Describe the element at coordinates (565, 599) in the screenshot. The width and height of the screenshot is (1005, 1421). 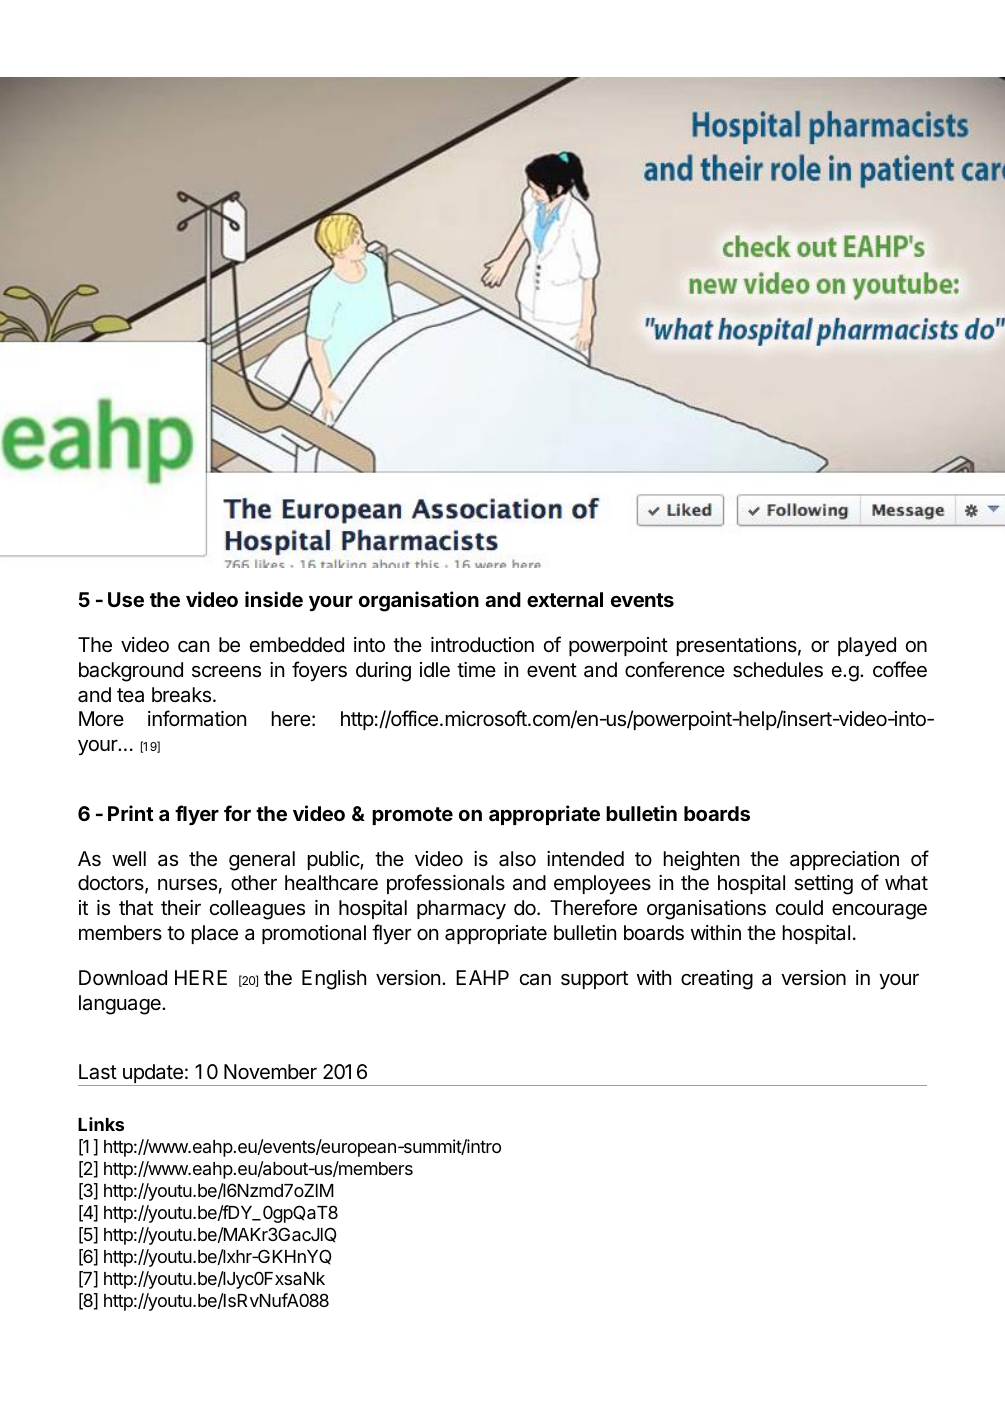
I see `external` at that location.
